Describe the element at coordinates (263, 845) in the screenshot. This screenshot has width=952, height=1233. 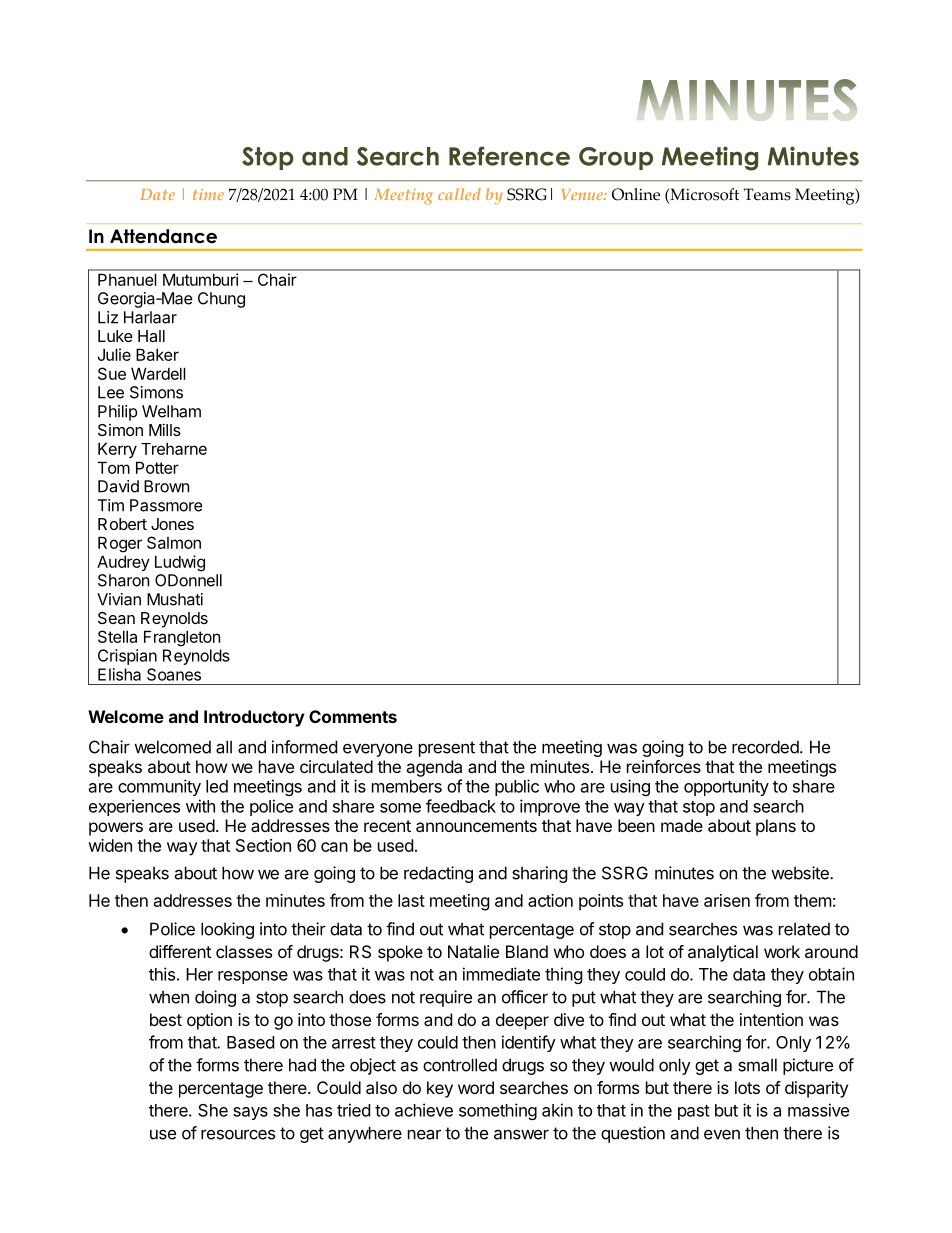
I see `Section` at that location.
